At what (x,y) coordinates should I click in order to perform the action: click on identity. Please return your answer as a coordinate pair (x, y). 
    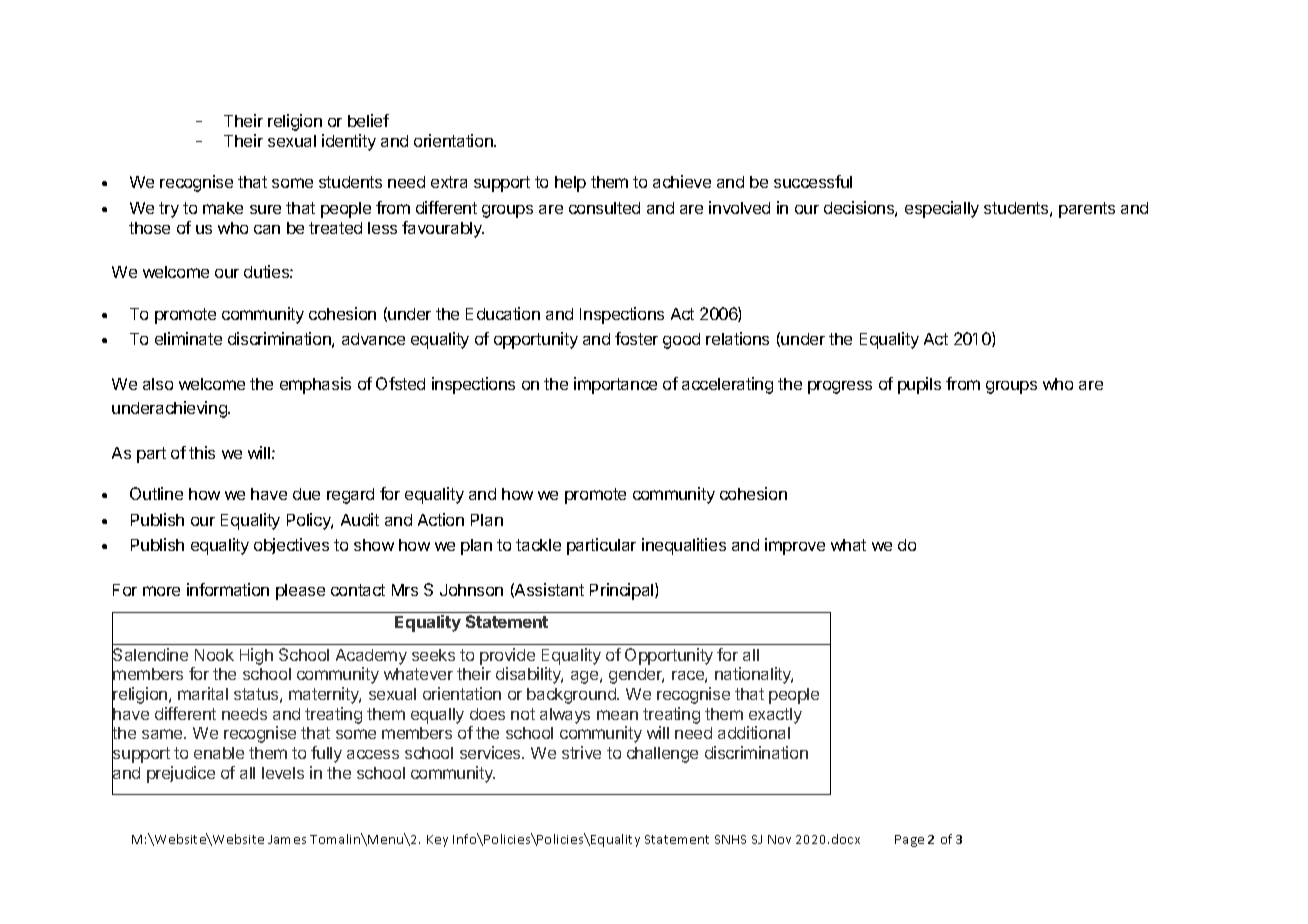
    Looking at the image, I should click on (349, 142).
